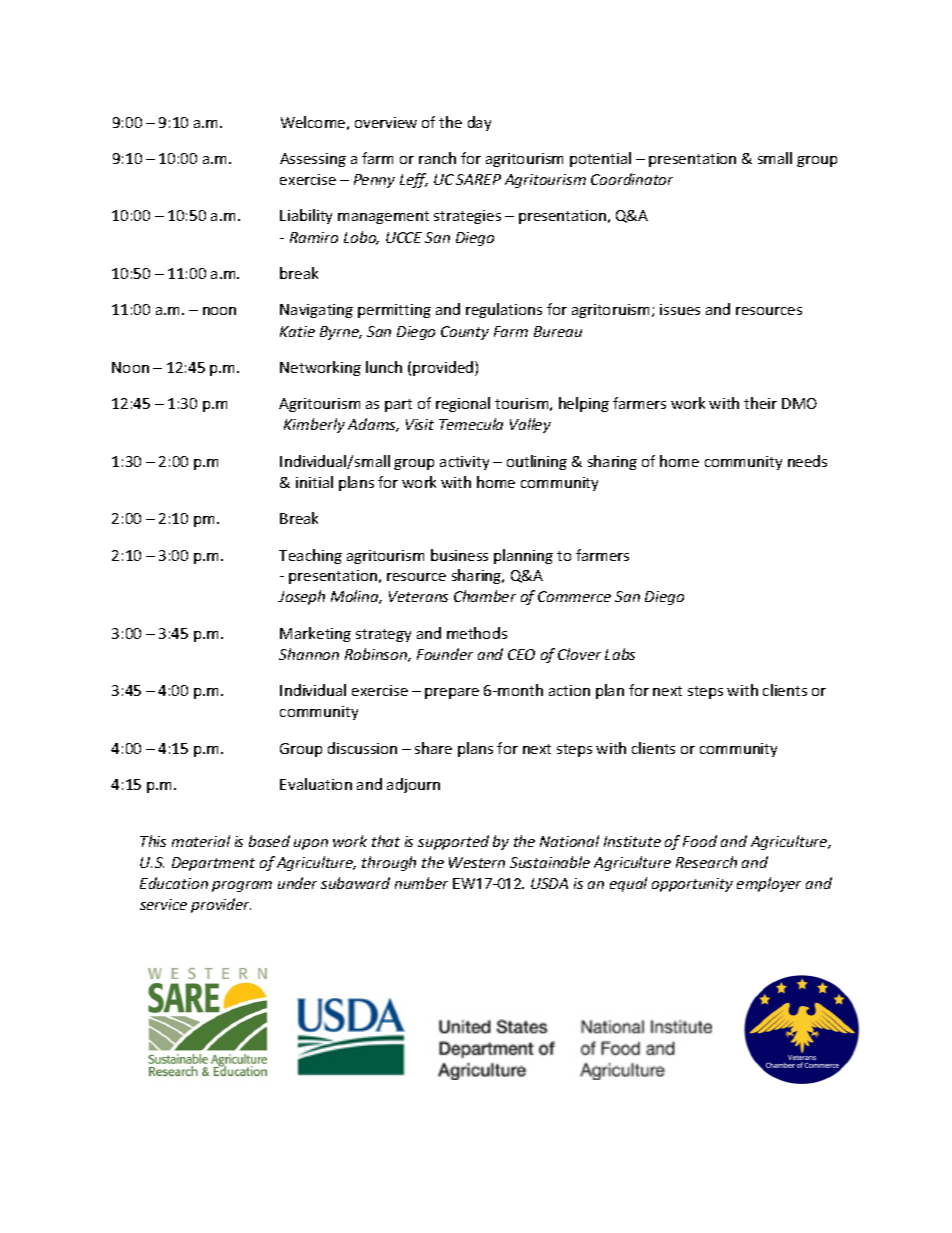 The height and width of the screenshot is (1233, 952). What do you see at coordinates (477, 862) in the screenshot?
I see `Western` at bounding box center [477, 862].
